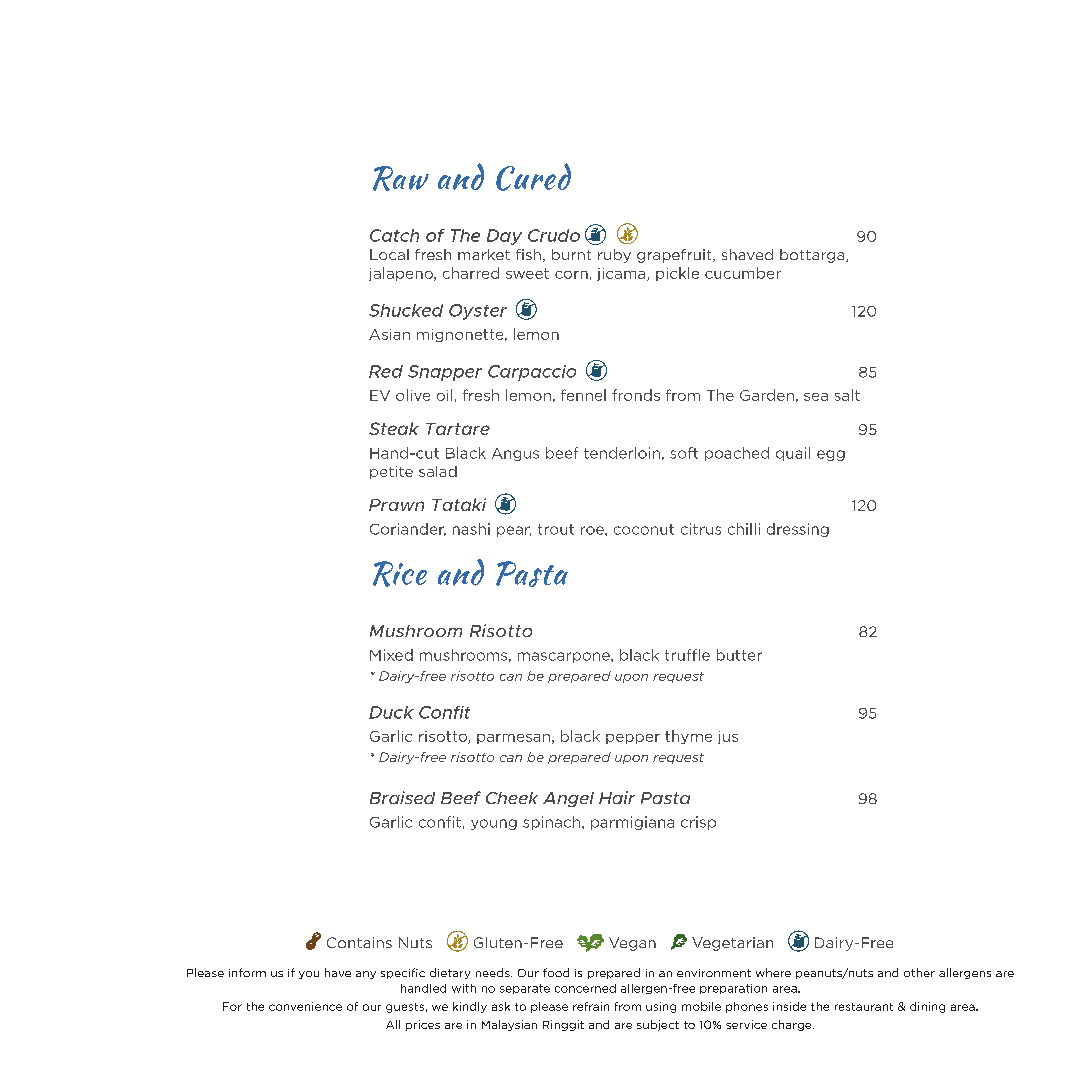  I want to click on Cured, so click(533, 177).
